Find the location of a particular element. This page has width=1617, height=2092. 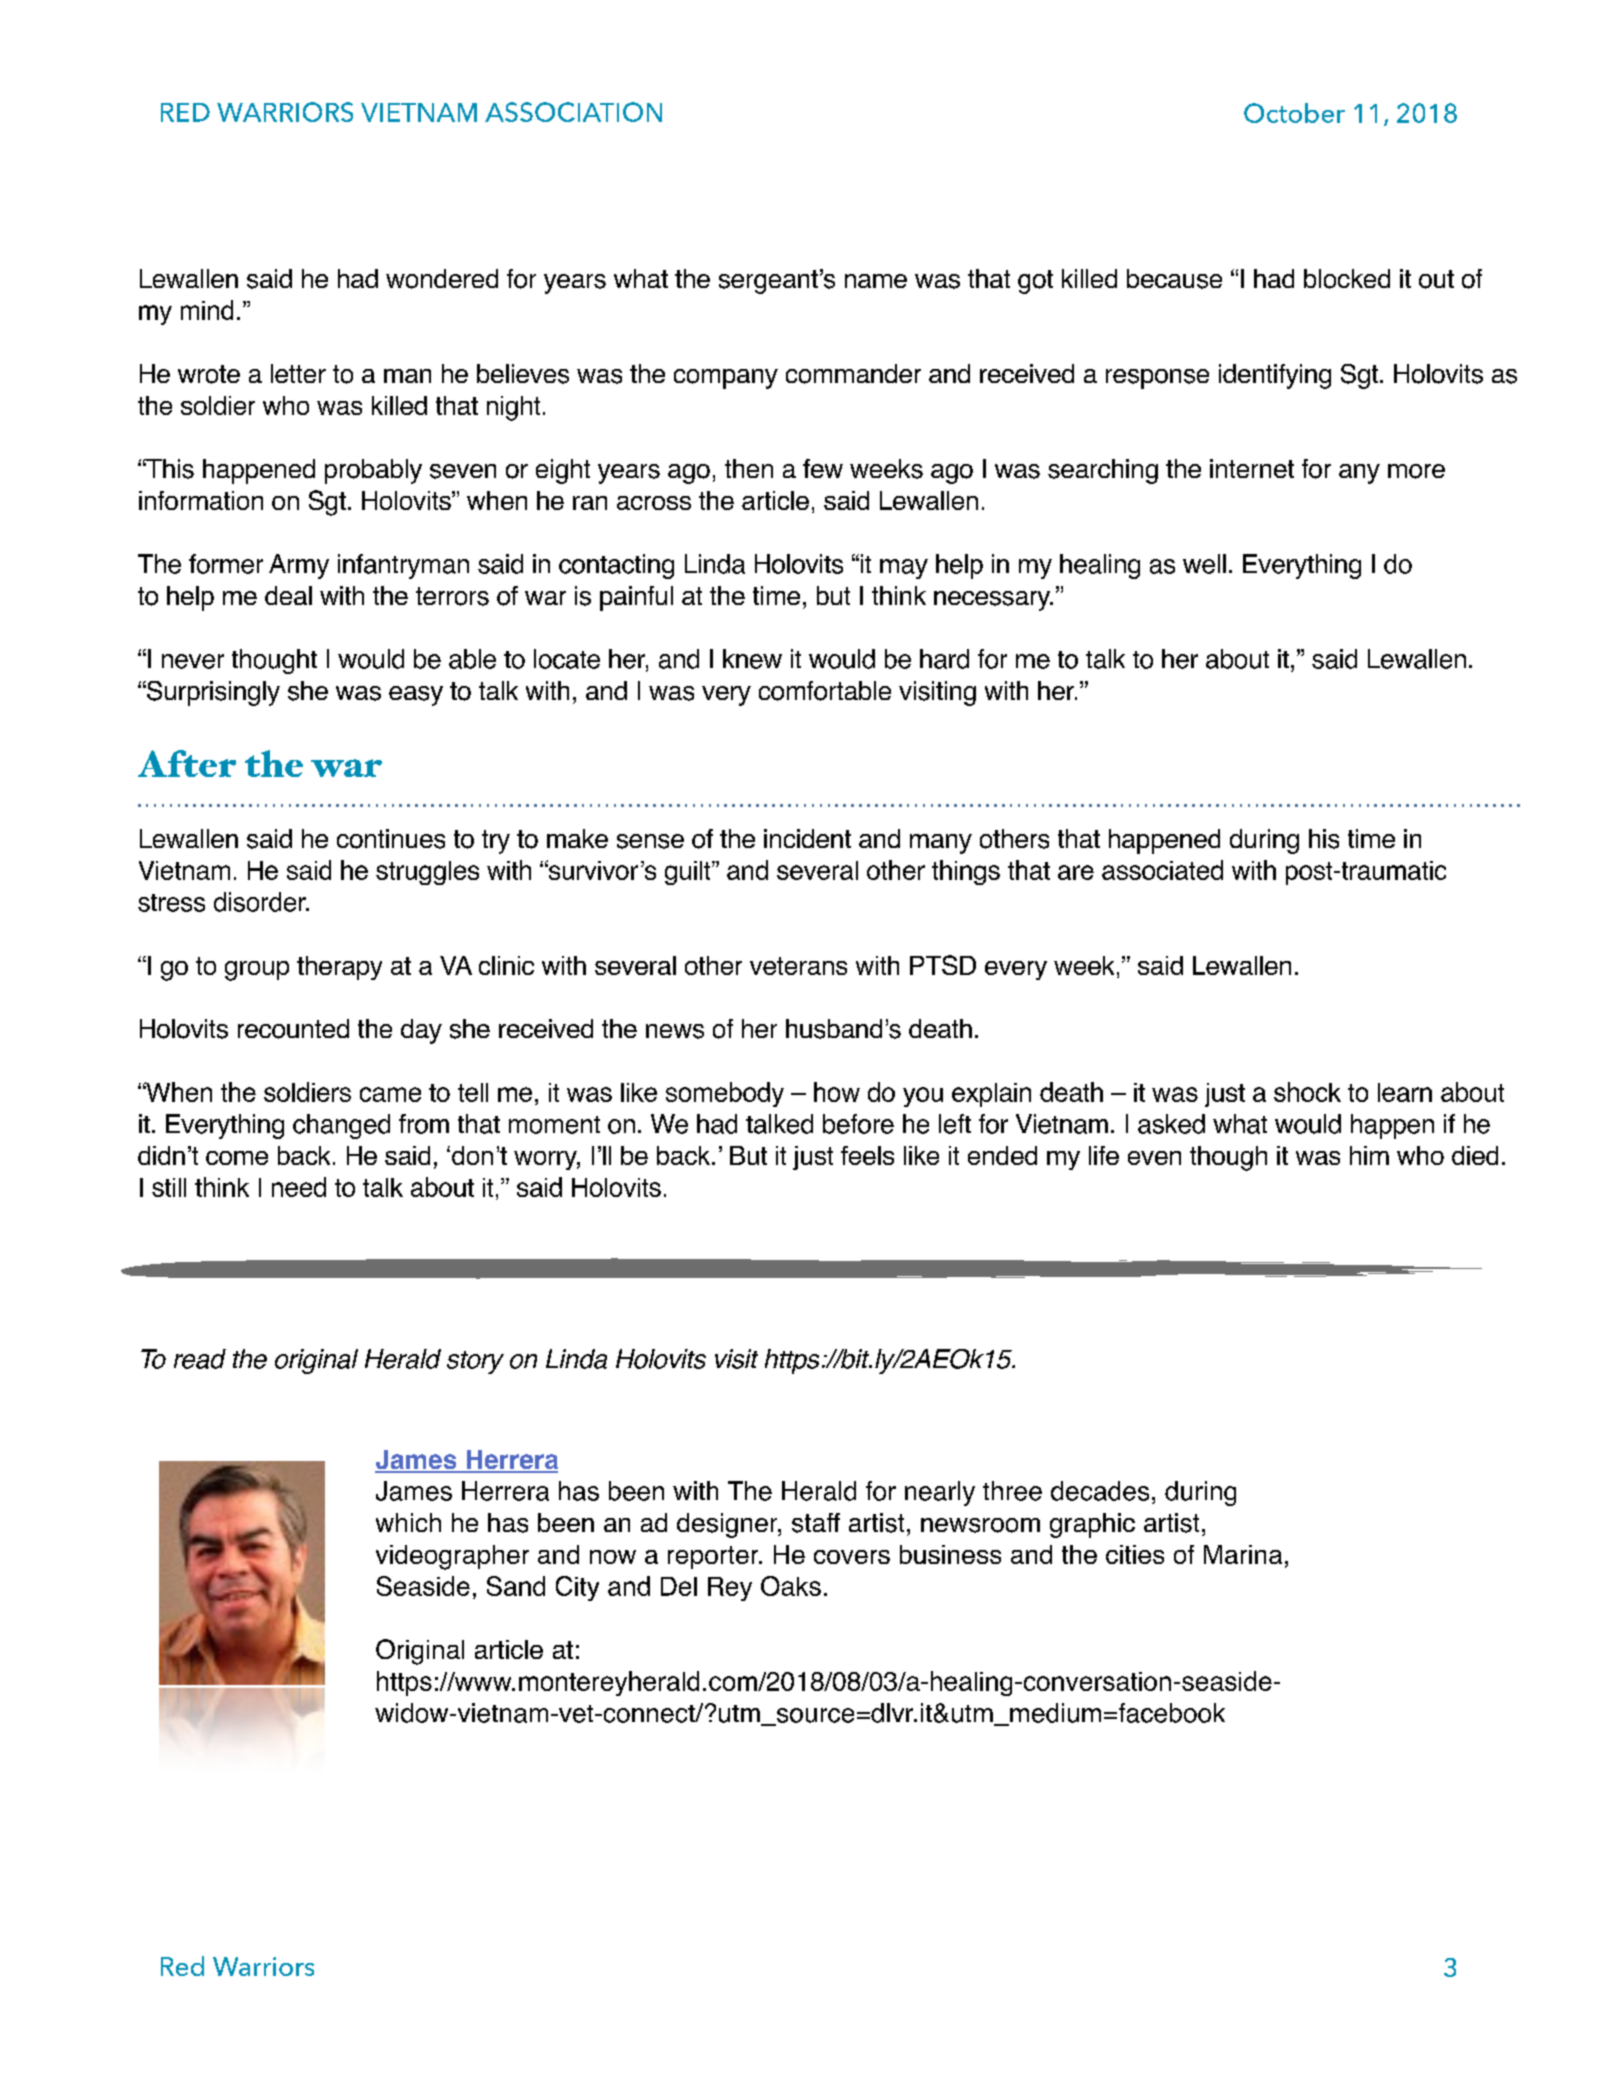

Marina is located at coordinates (1243, 1554).
